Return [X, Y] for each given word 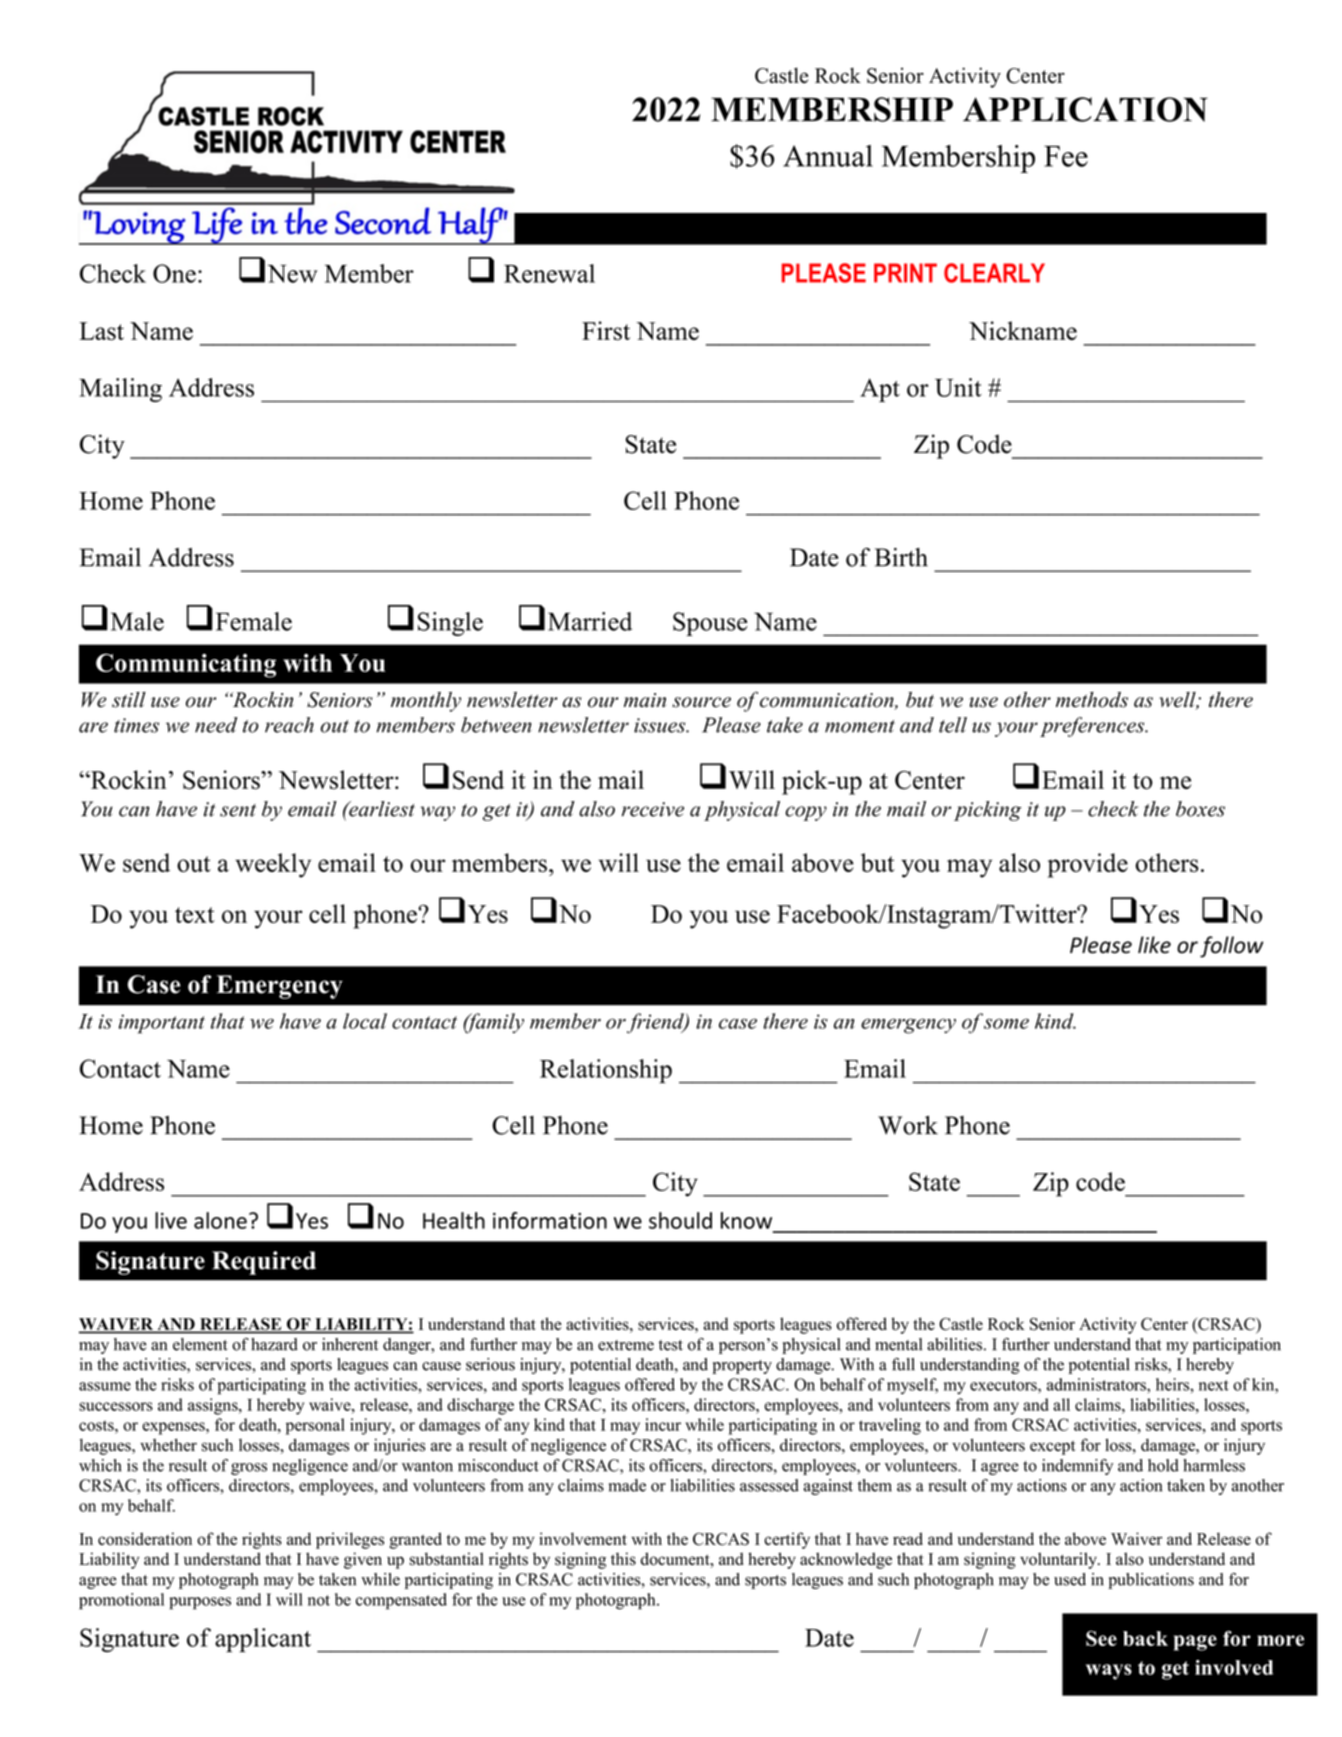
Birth [901, 557]
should [680, 1220]
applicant [263, 1640]
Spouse [710, 624]
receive [653, 809]
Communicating [186, 665]
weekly [273, 865]
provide [1088, 865]
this [623, 1559]
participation [1237, 1346]
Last [101, 331]
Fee [1066, 156]
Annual [828, 156]
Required [264, 1263]
